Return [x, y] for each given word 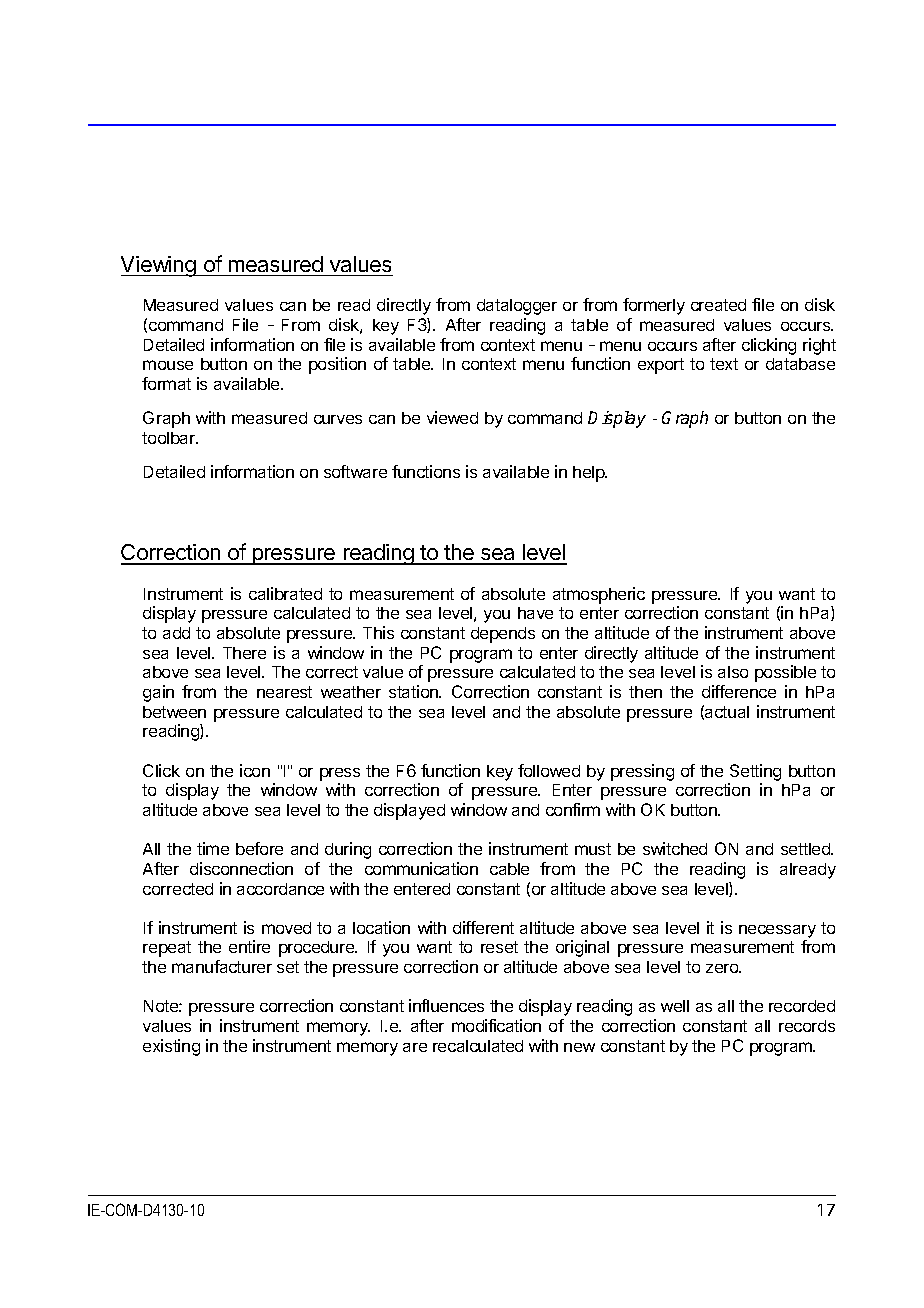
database [800, 364]
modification [496, 1025]
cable [509, 869]
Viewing [159, 266]
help [590, 474]
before [259, 848]
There [244, 653]
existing [171, 1047]
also [733, 672]
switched [675, 848]
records [807, 1026]
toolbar [170, 438]
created [718, 305]
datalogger [517, 307]
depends [503, 635]
